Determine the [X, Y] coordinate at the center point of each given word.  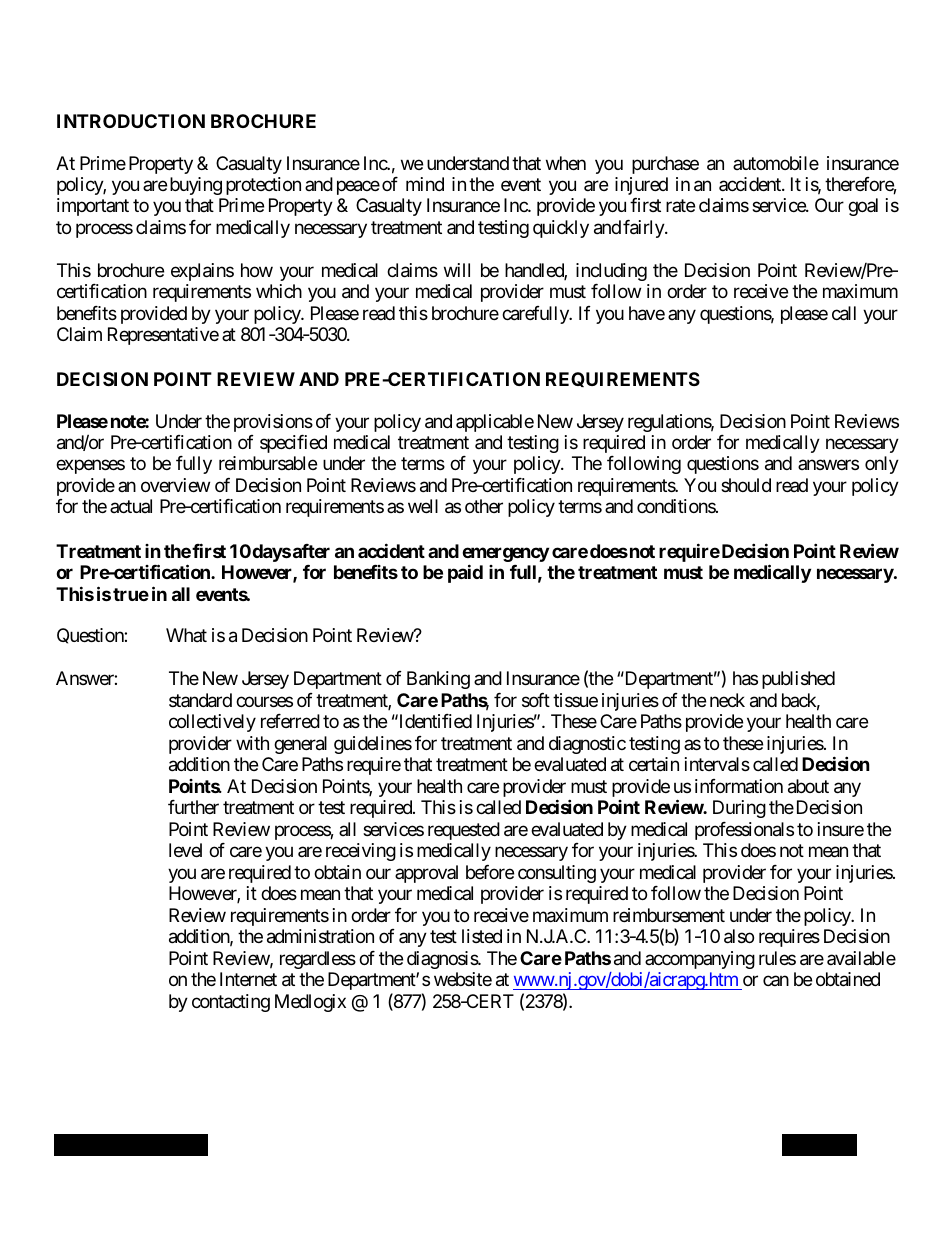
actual [131, 506]
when [566, 163]
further [193, 807]
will [457, 270]
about [808, 786]
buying [196, 186]
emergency [505, 556]
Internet [248, 979]
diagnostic [587, 745]
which [279, 291]
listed [482, 936]
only [882, 465]
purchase [665, 165]
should [746, 485]
